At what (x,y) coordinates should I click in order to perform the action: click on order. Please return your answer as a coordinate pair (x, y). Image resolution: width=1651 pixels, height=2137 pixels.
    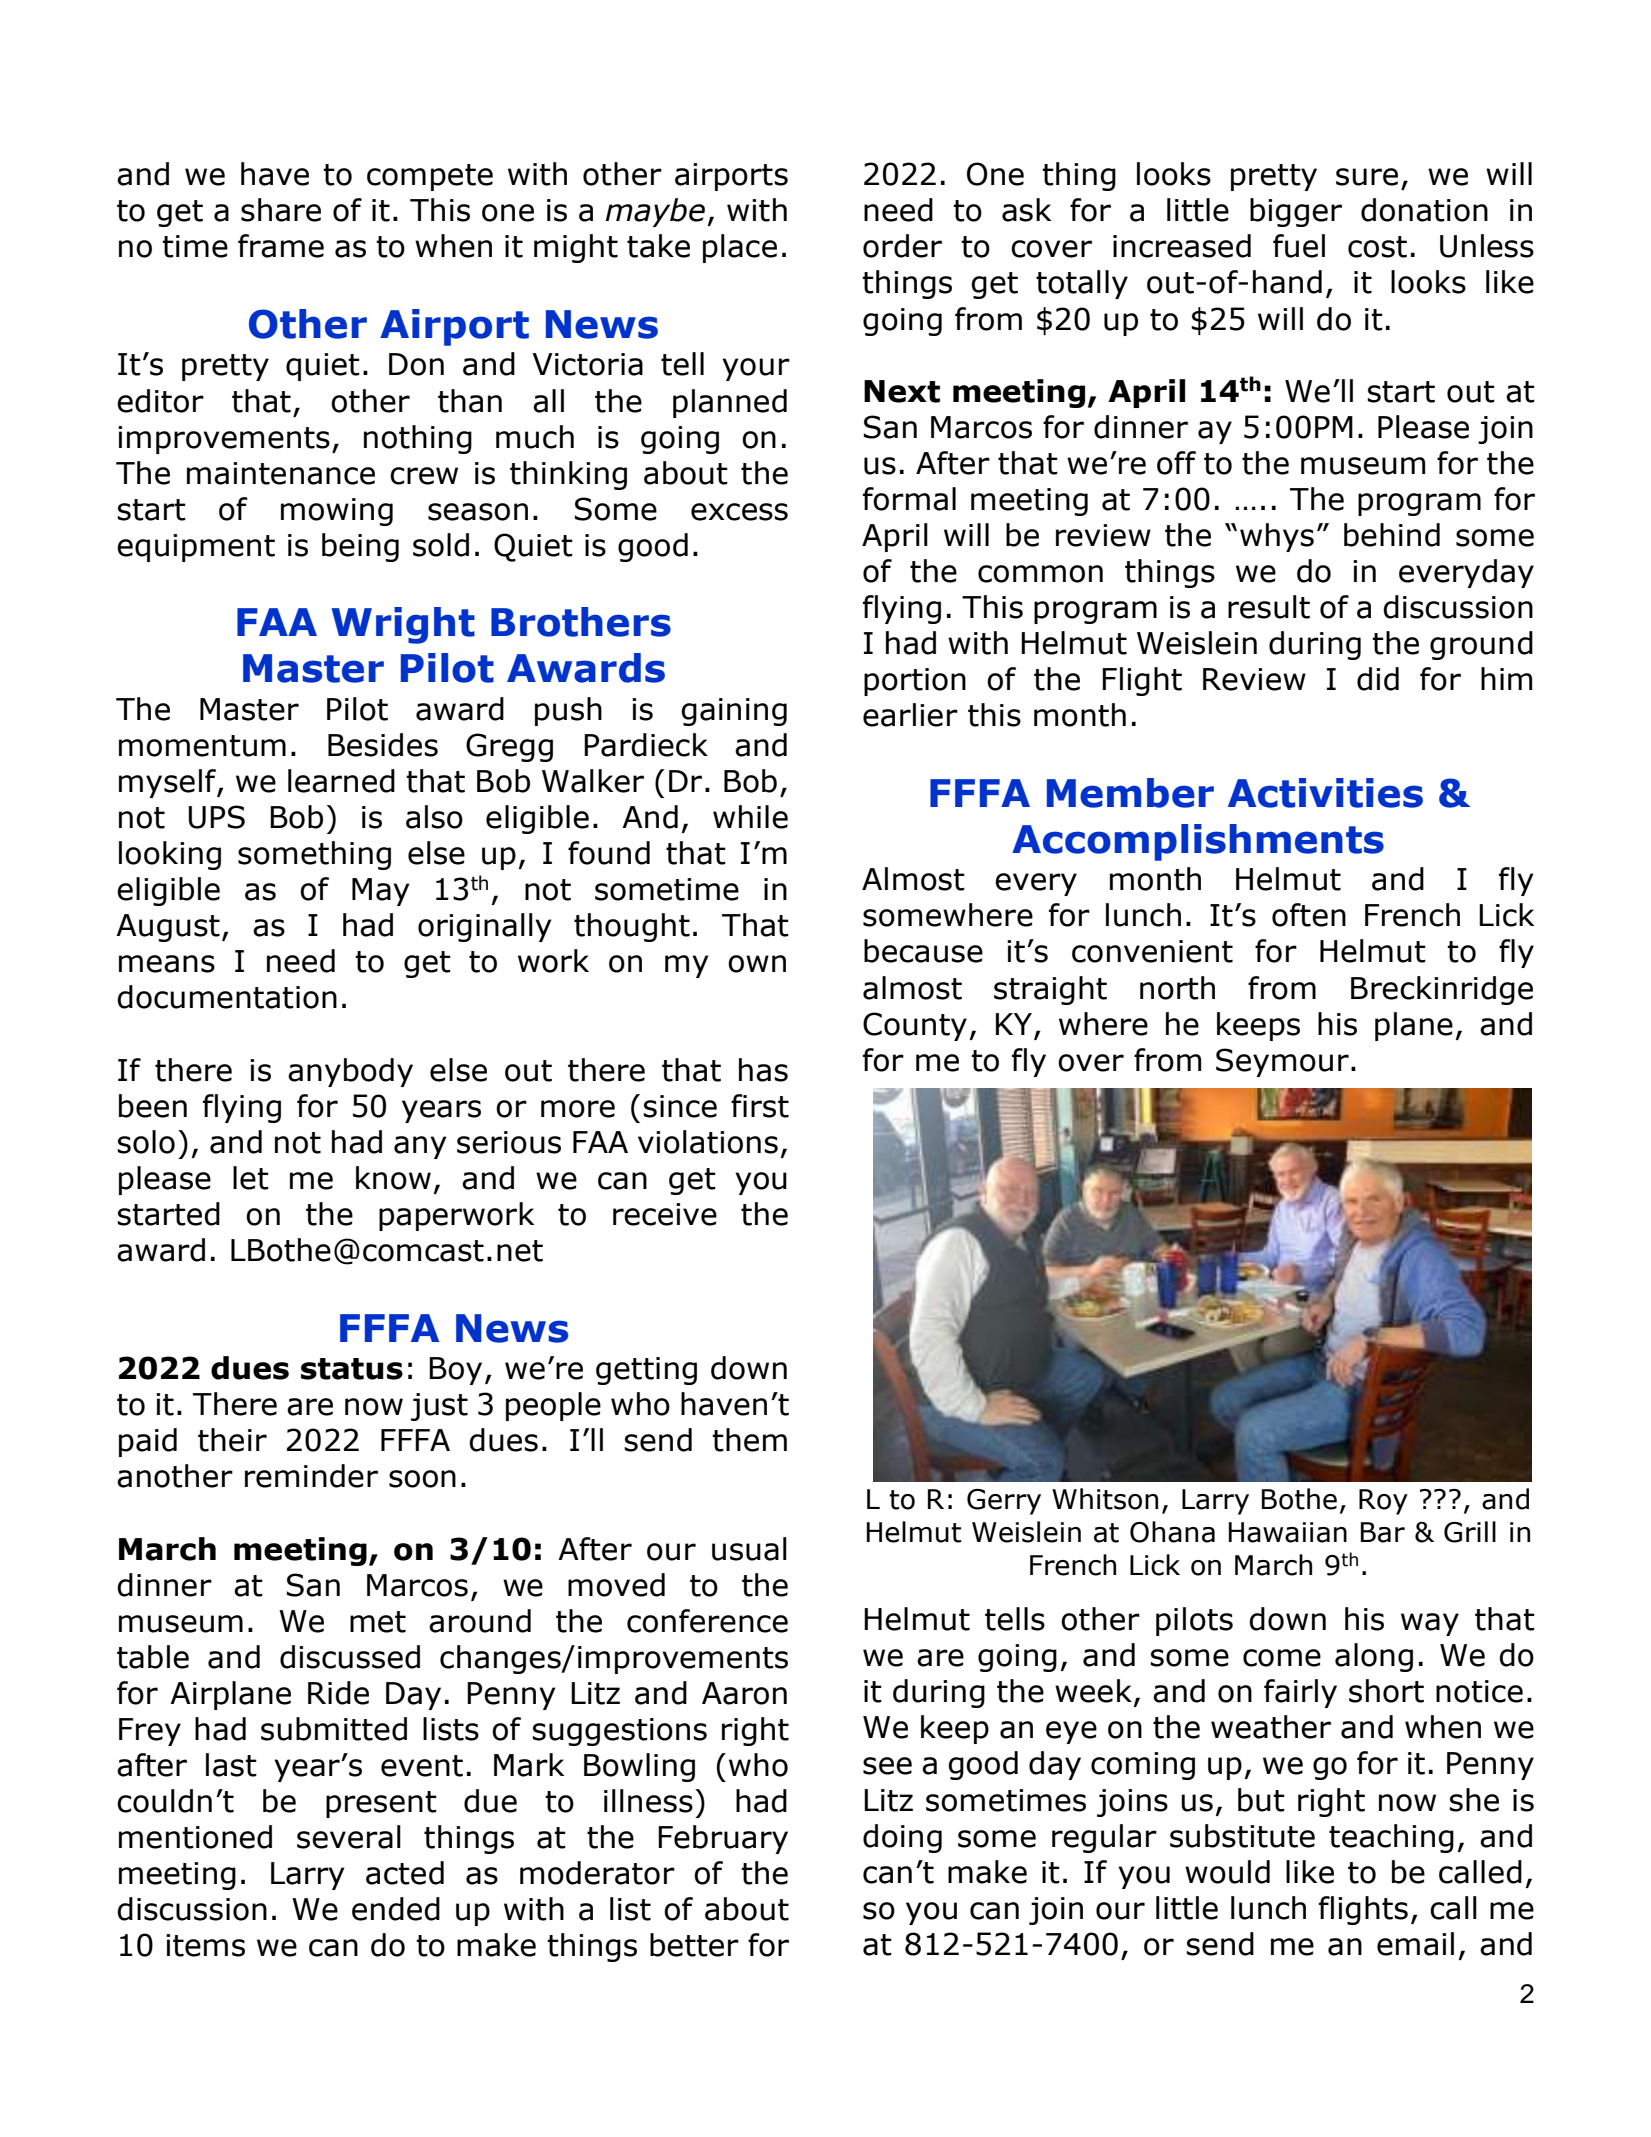
    Looking at the image, I should click on (902, 246).
